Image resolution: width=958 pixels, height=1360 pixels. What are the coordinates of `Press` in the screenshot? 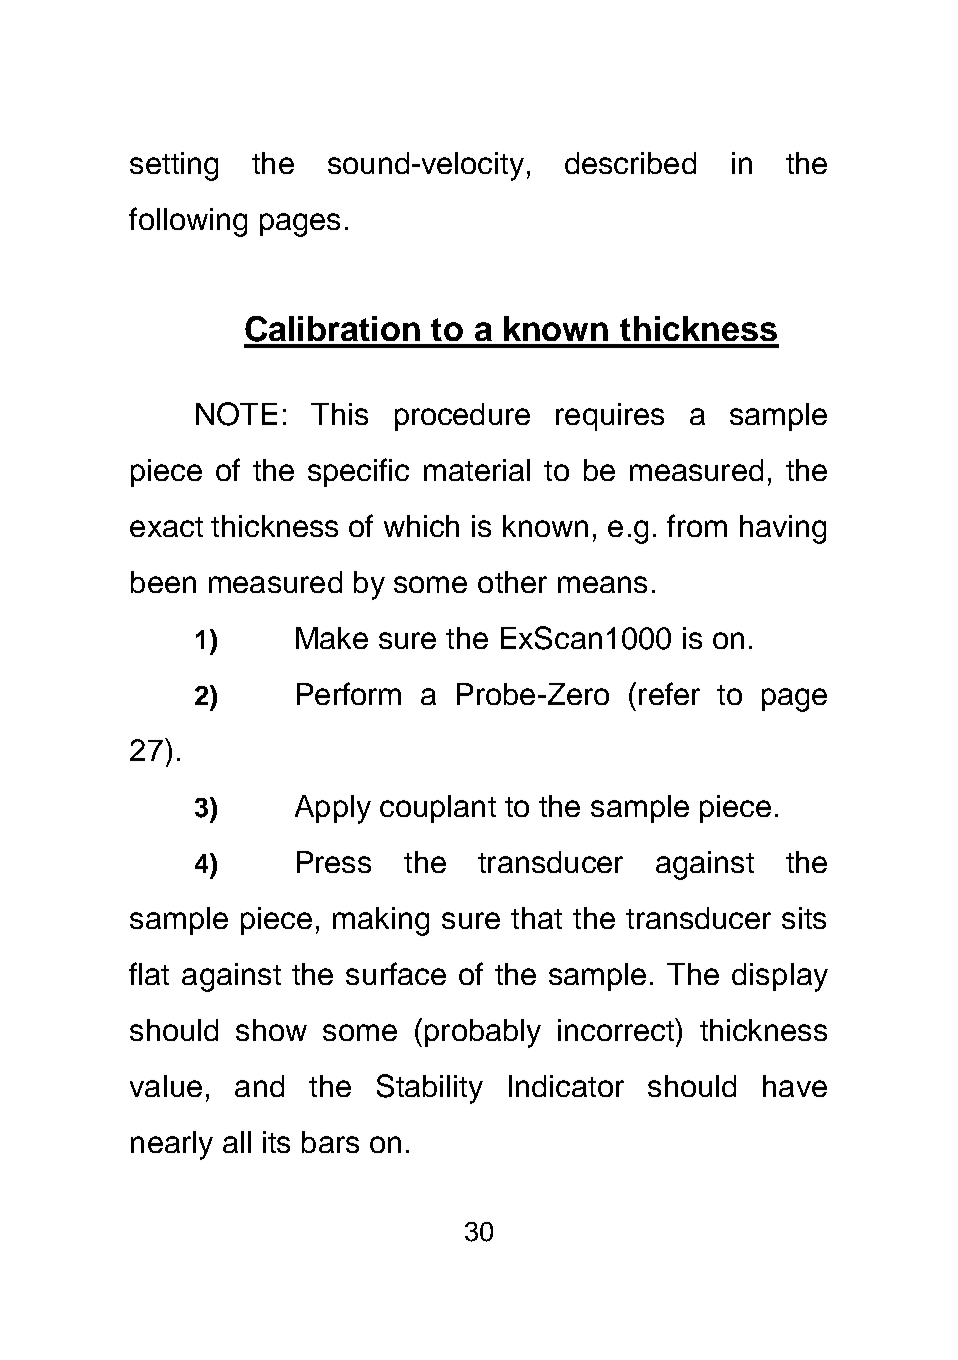 It's located at (334, 862).
